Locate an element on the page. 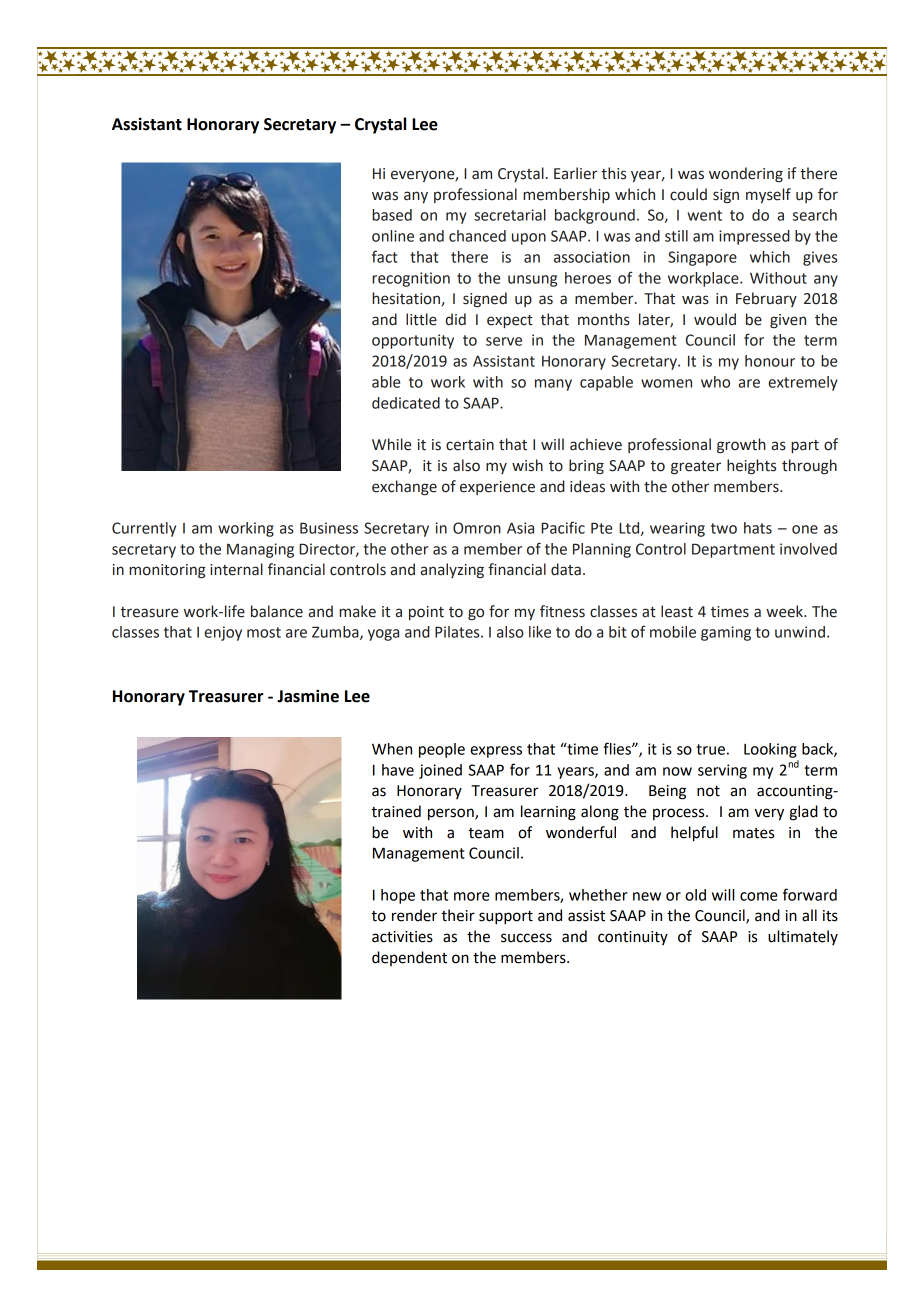 The width and height of the page is (924, 1307). enjoy is located at coordinates (223, 633).
